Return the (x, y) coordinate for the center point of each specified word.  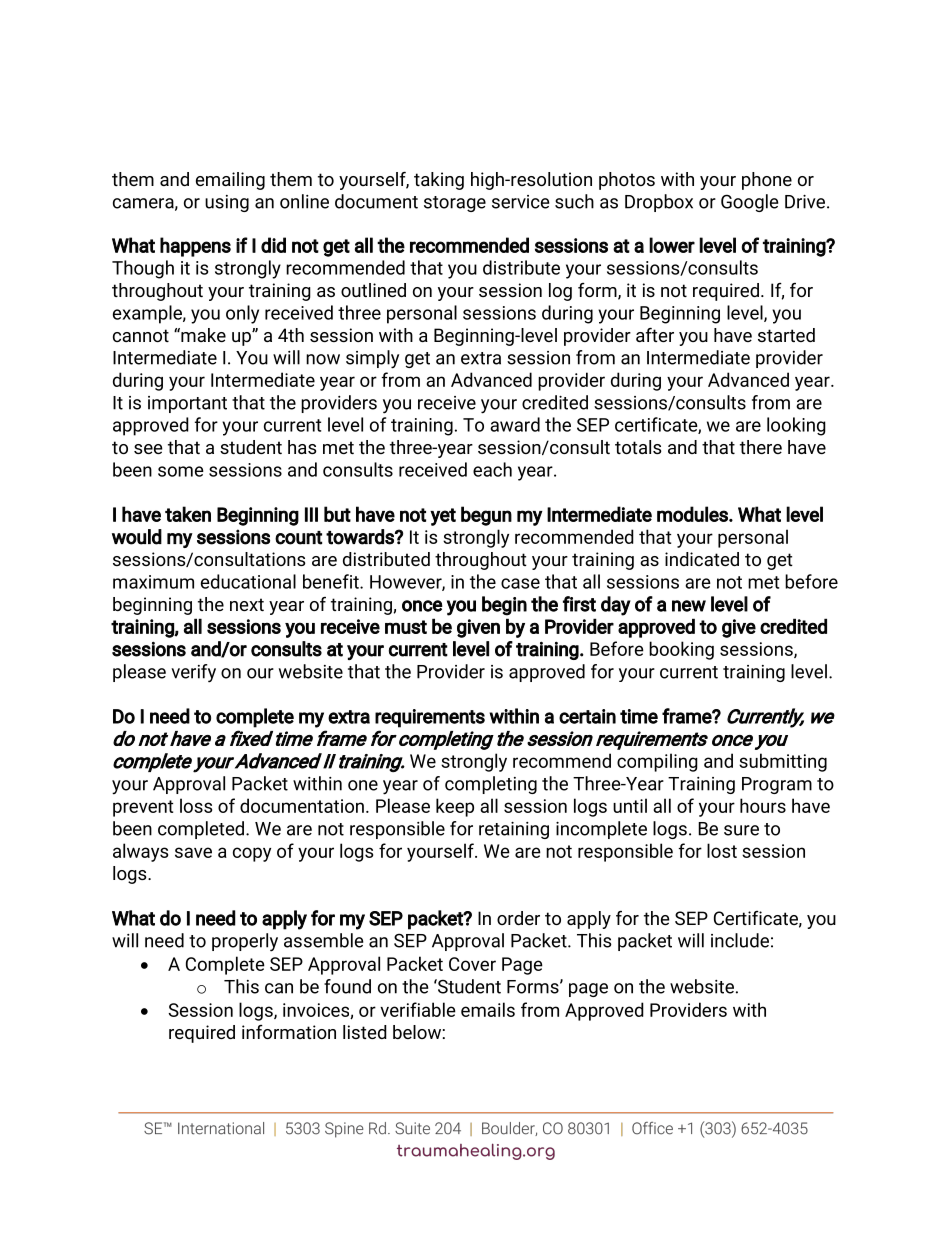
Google (749, 203)
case (520, 583)
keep (455, 807)
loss (196, 805)
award (515, 424)
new (689, 606)
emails (488, 1009)
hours (763, 805)
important (187, 404)
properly (245, 942)
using (227, 203)
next (247, 604)
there (761, 447)
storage (455, 204)
